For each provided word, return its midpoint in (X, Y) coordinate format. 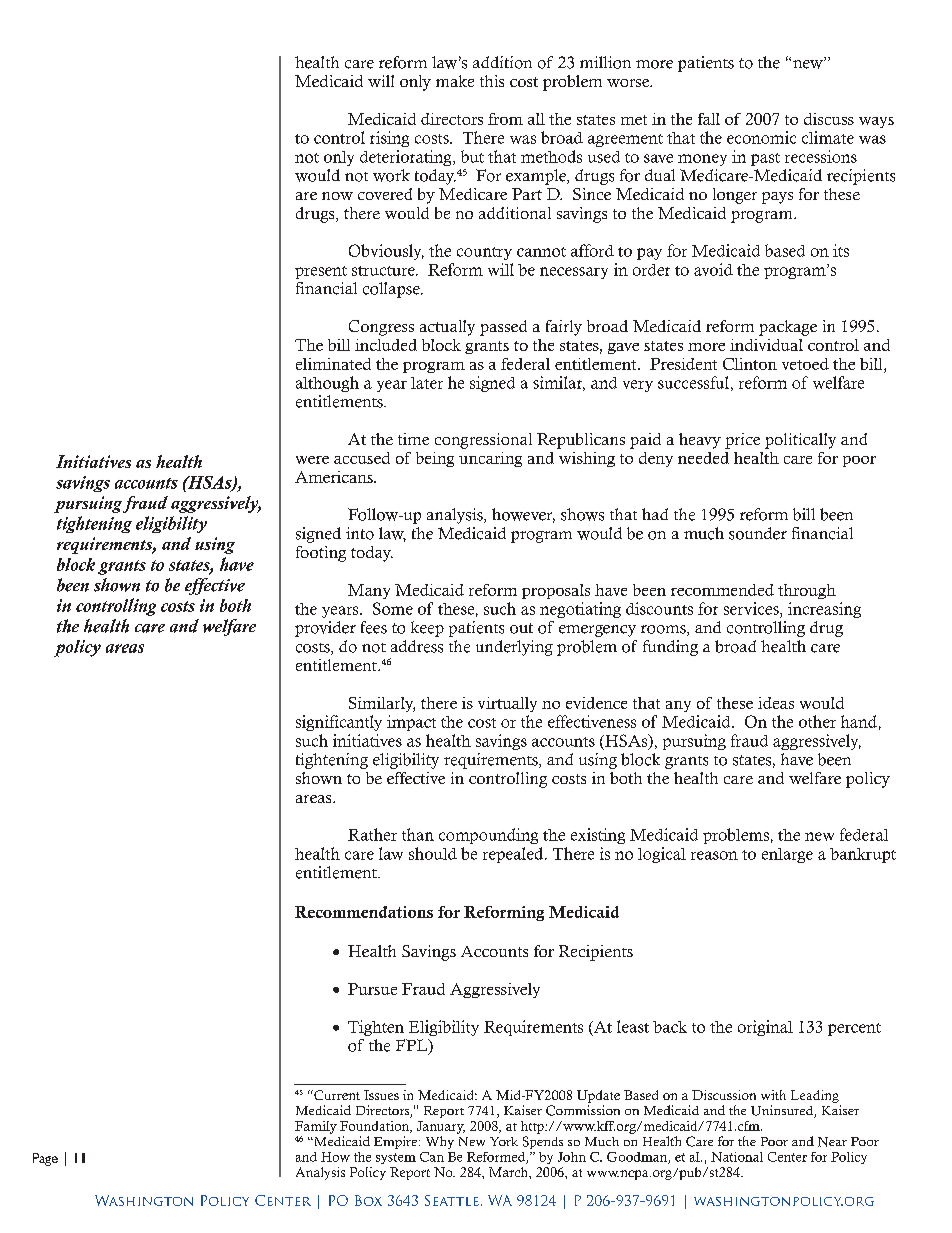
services (752, 608)
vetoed (805, 364)
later (427, 383)
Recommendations (364, 912)
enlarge (787, 855)
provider (325, 629)
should (433, 853)
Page (45, 1159)
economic (761, 137)
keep (427, 629)
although (327, 384)
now (337, 196)
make (455, 81)
